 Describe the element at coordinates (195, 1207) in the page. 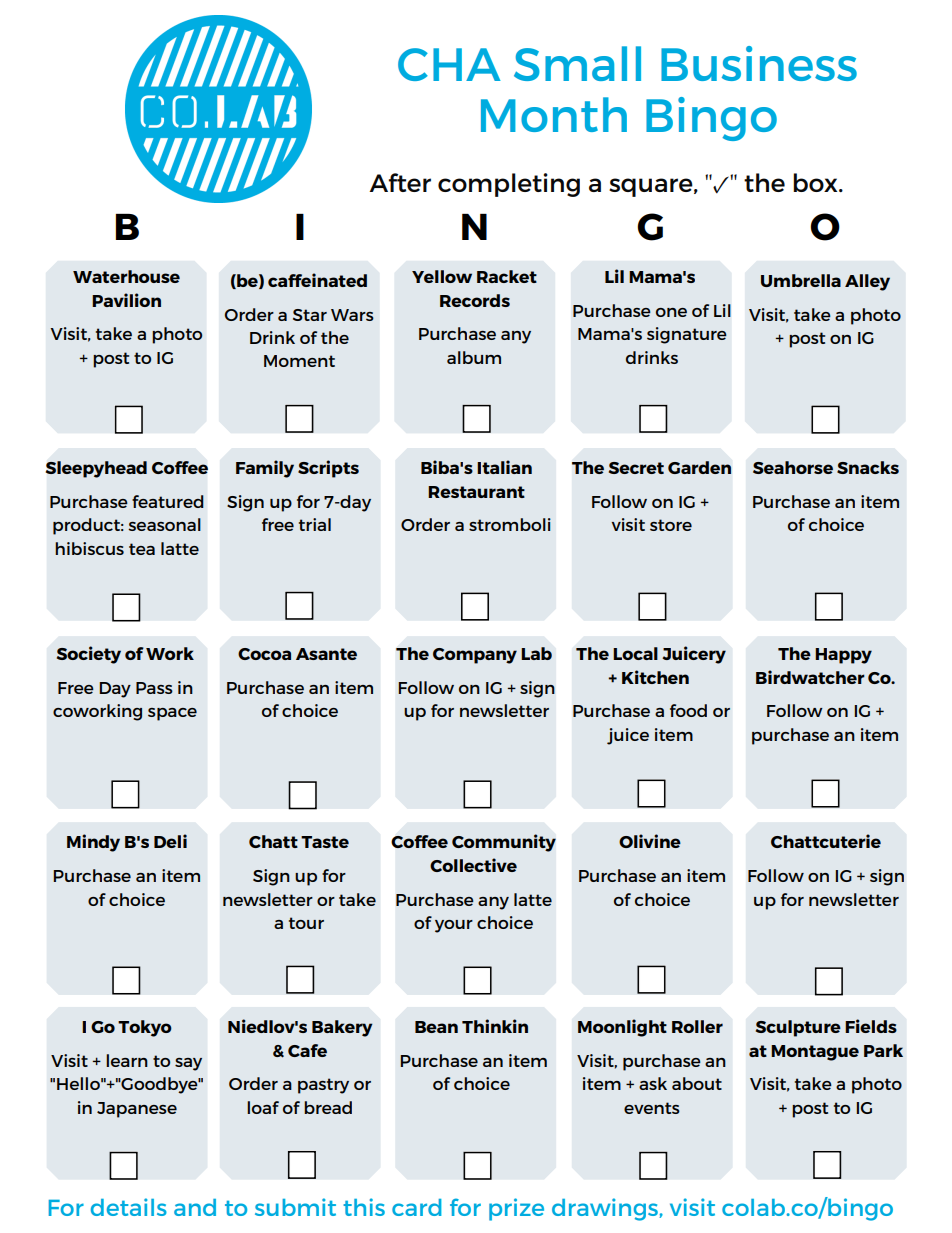

I see `and` at that location.
